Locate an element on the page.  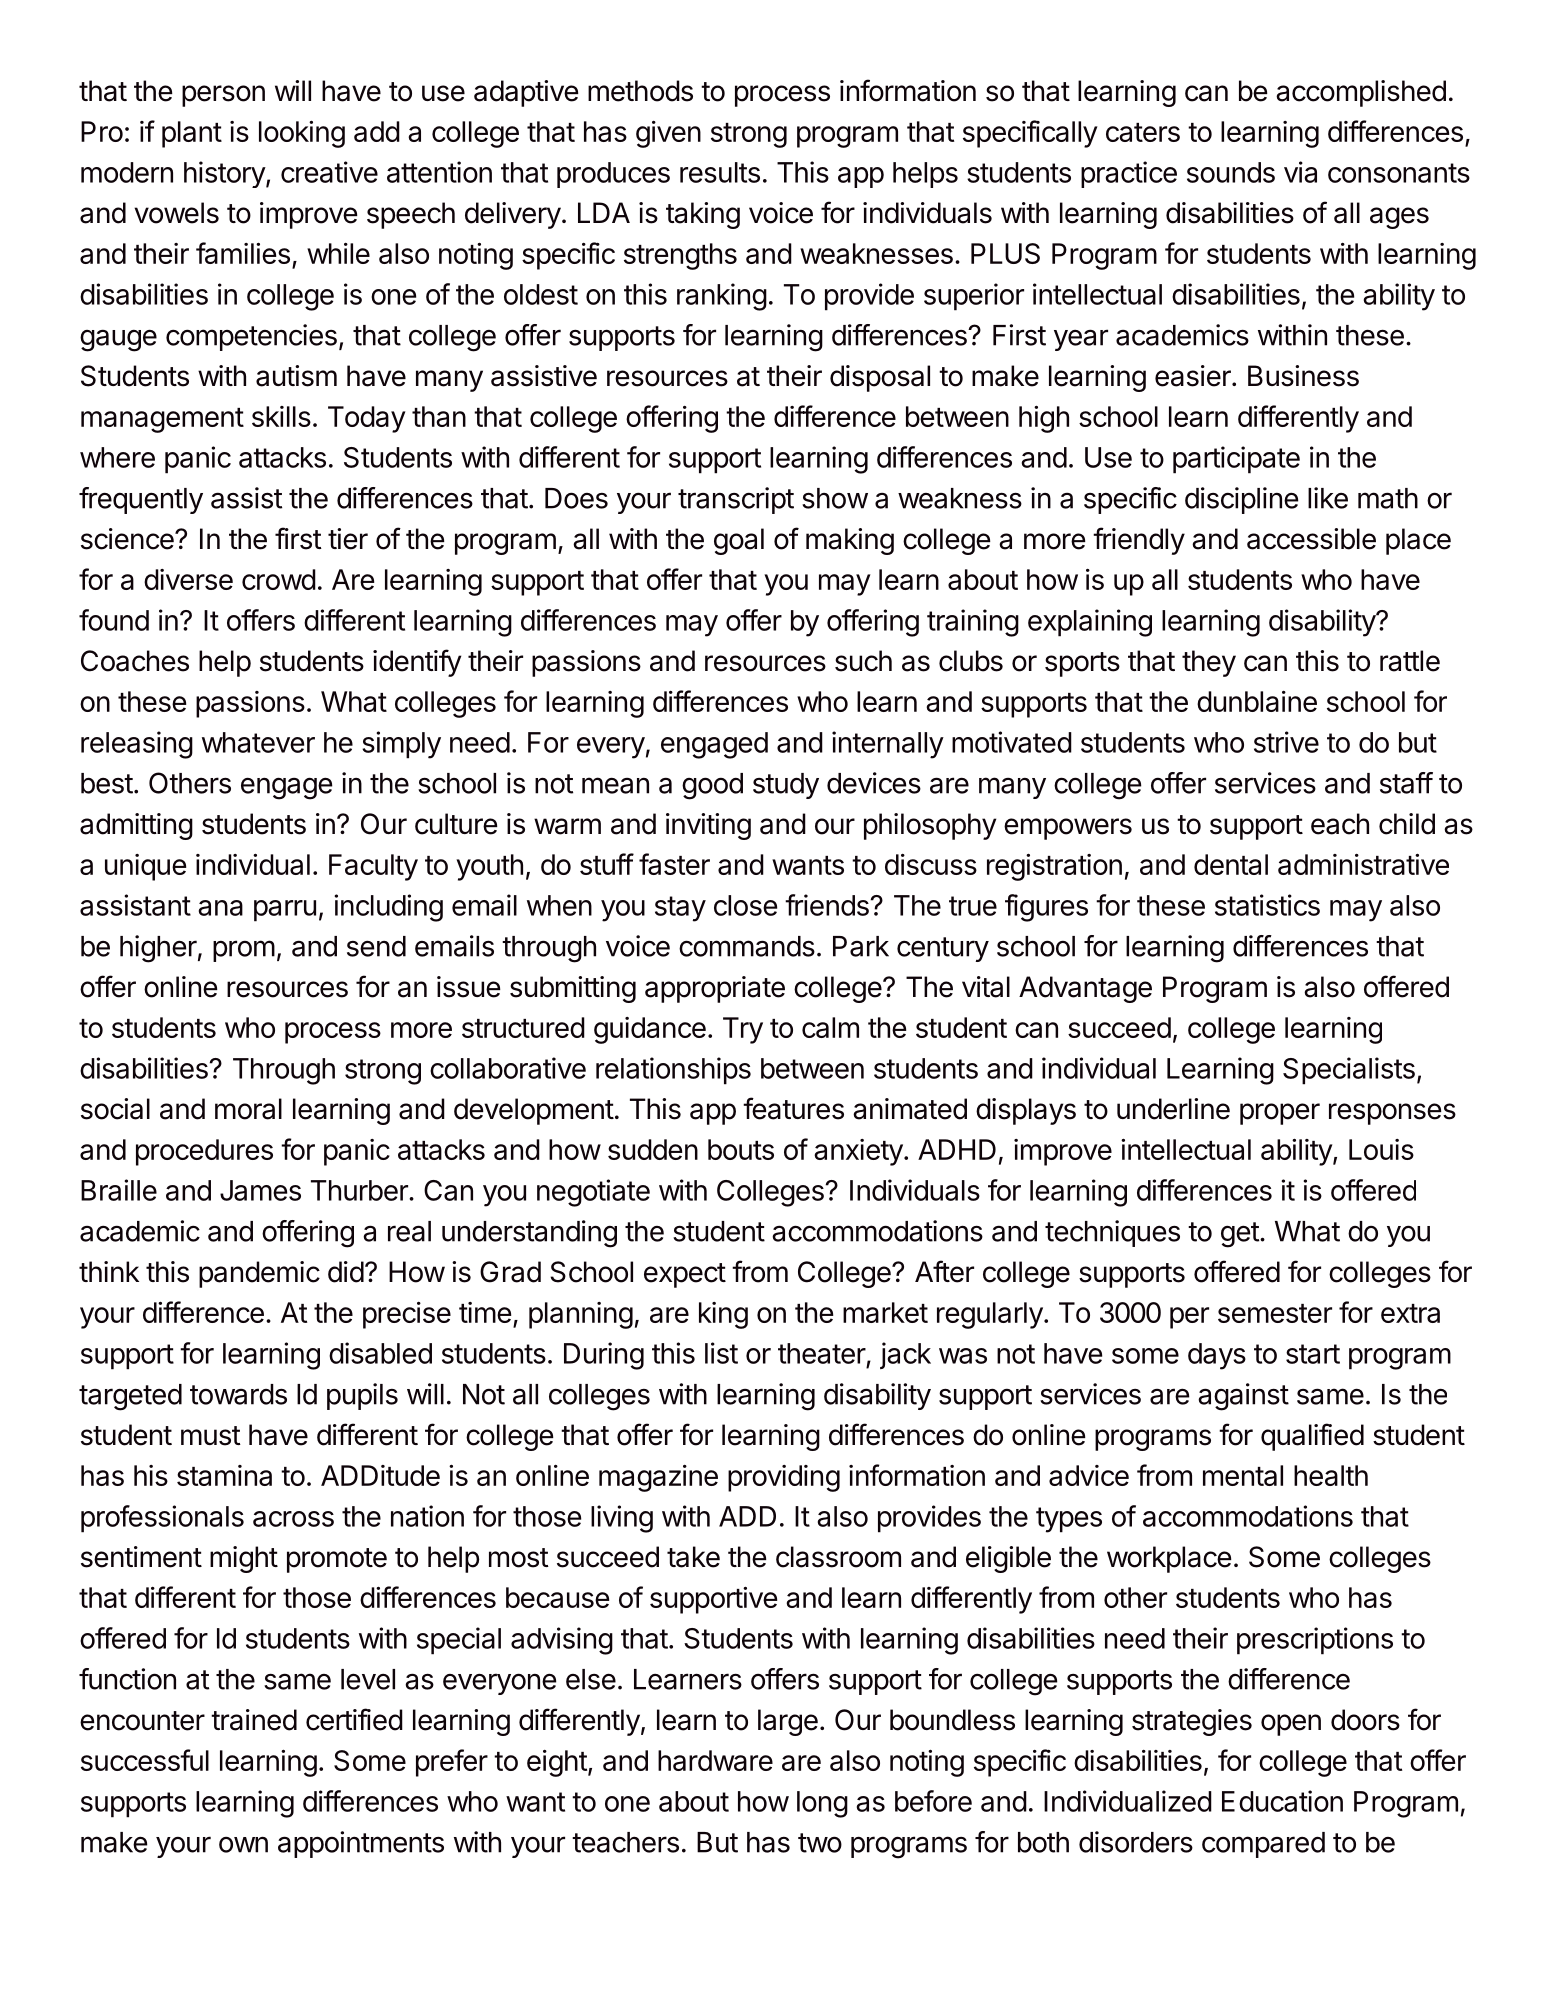
sounds is located at coordinates (1231, 172).
